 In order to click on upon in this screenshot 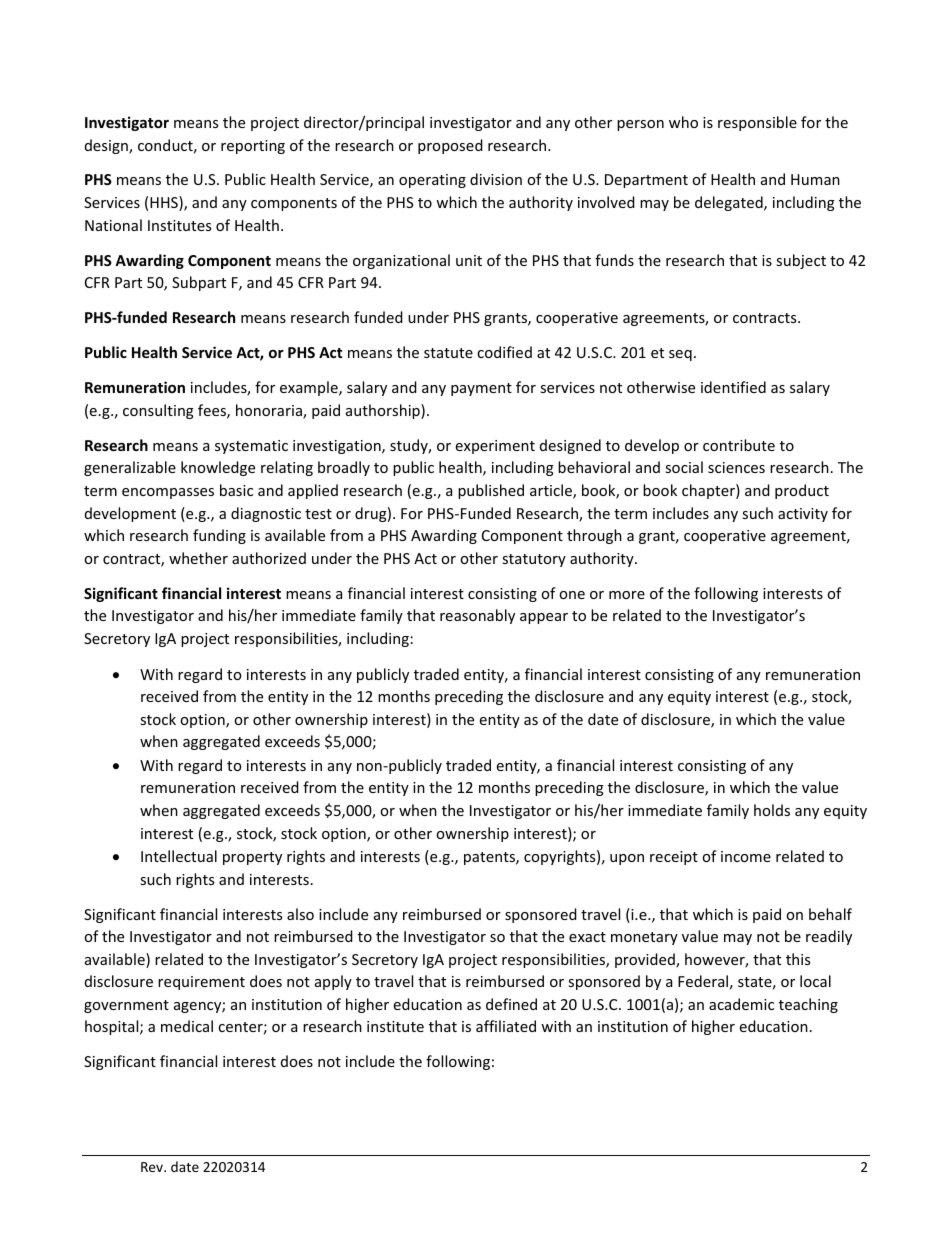, I will do `click(627, 859)`.
